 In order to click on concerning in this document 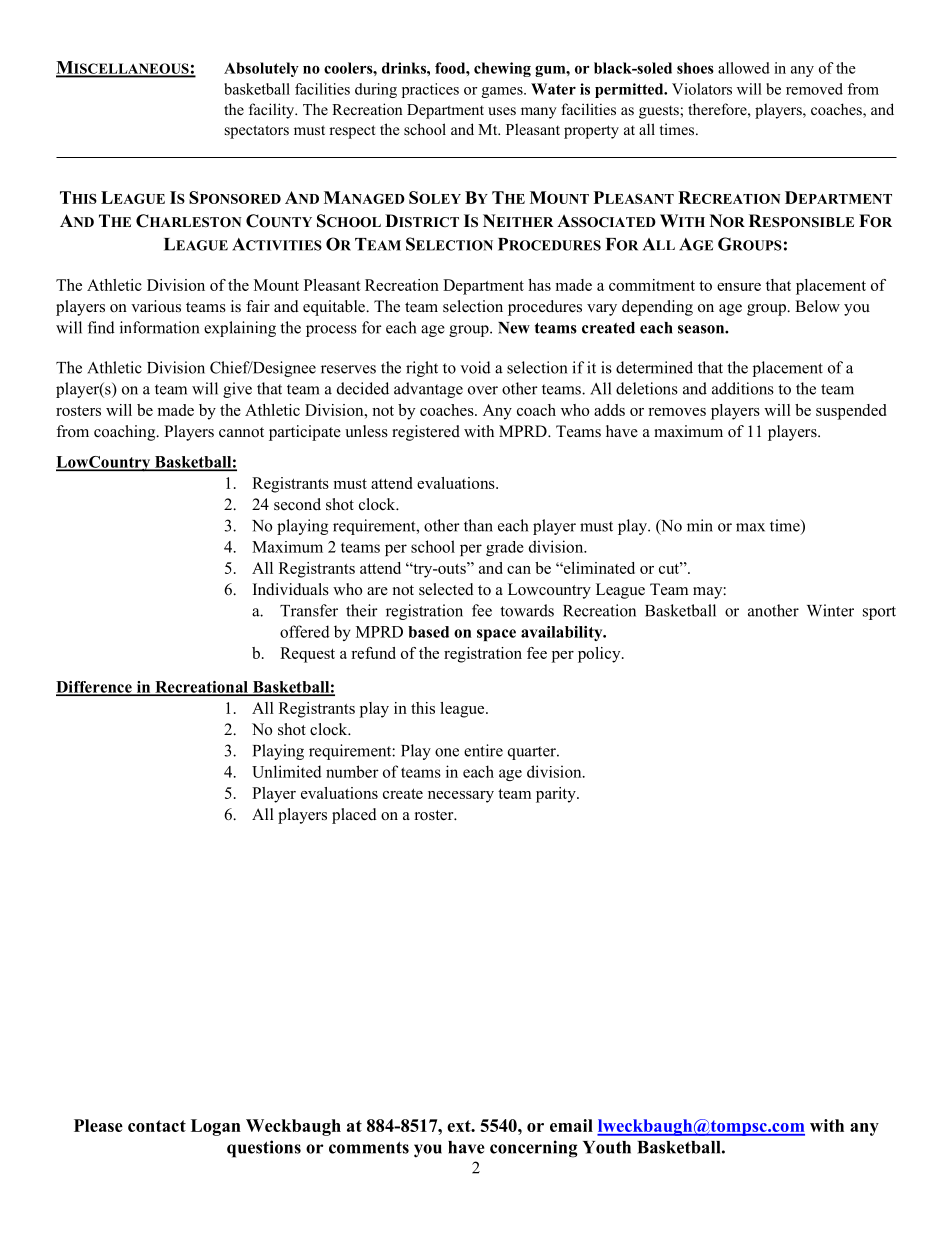, I will do `click(534, 1149)`.
